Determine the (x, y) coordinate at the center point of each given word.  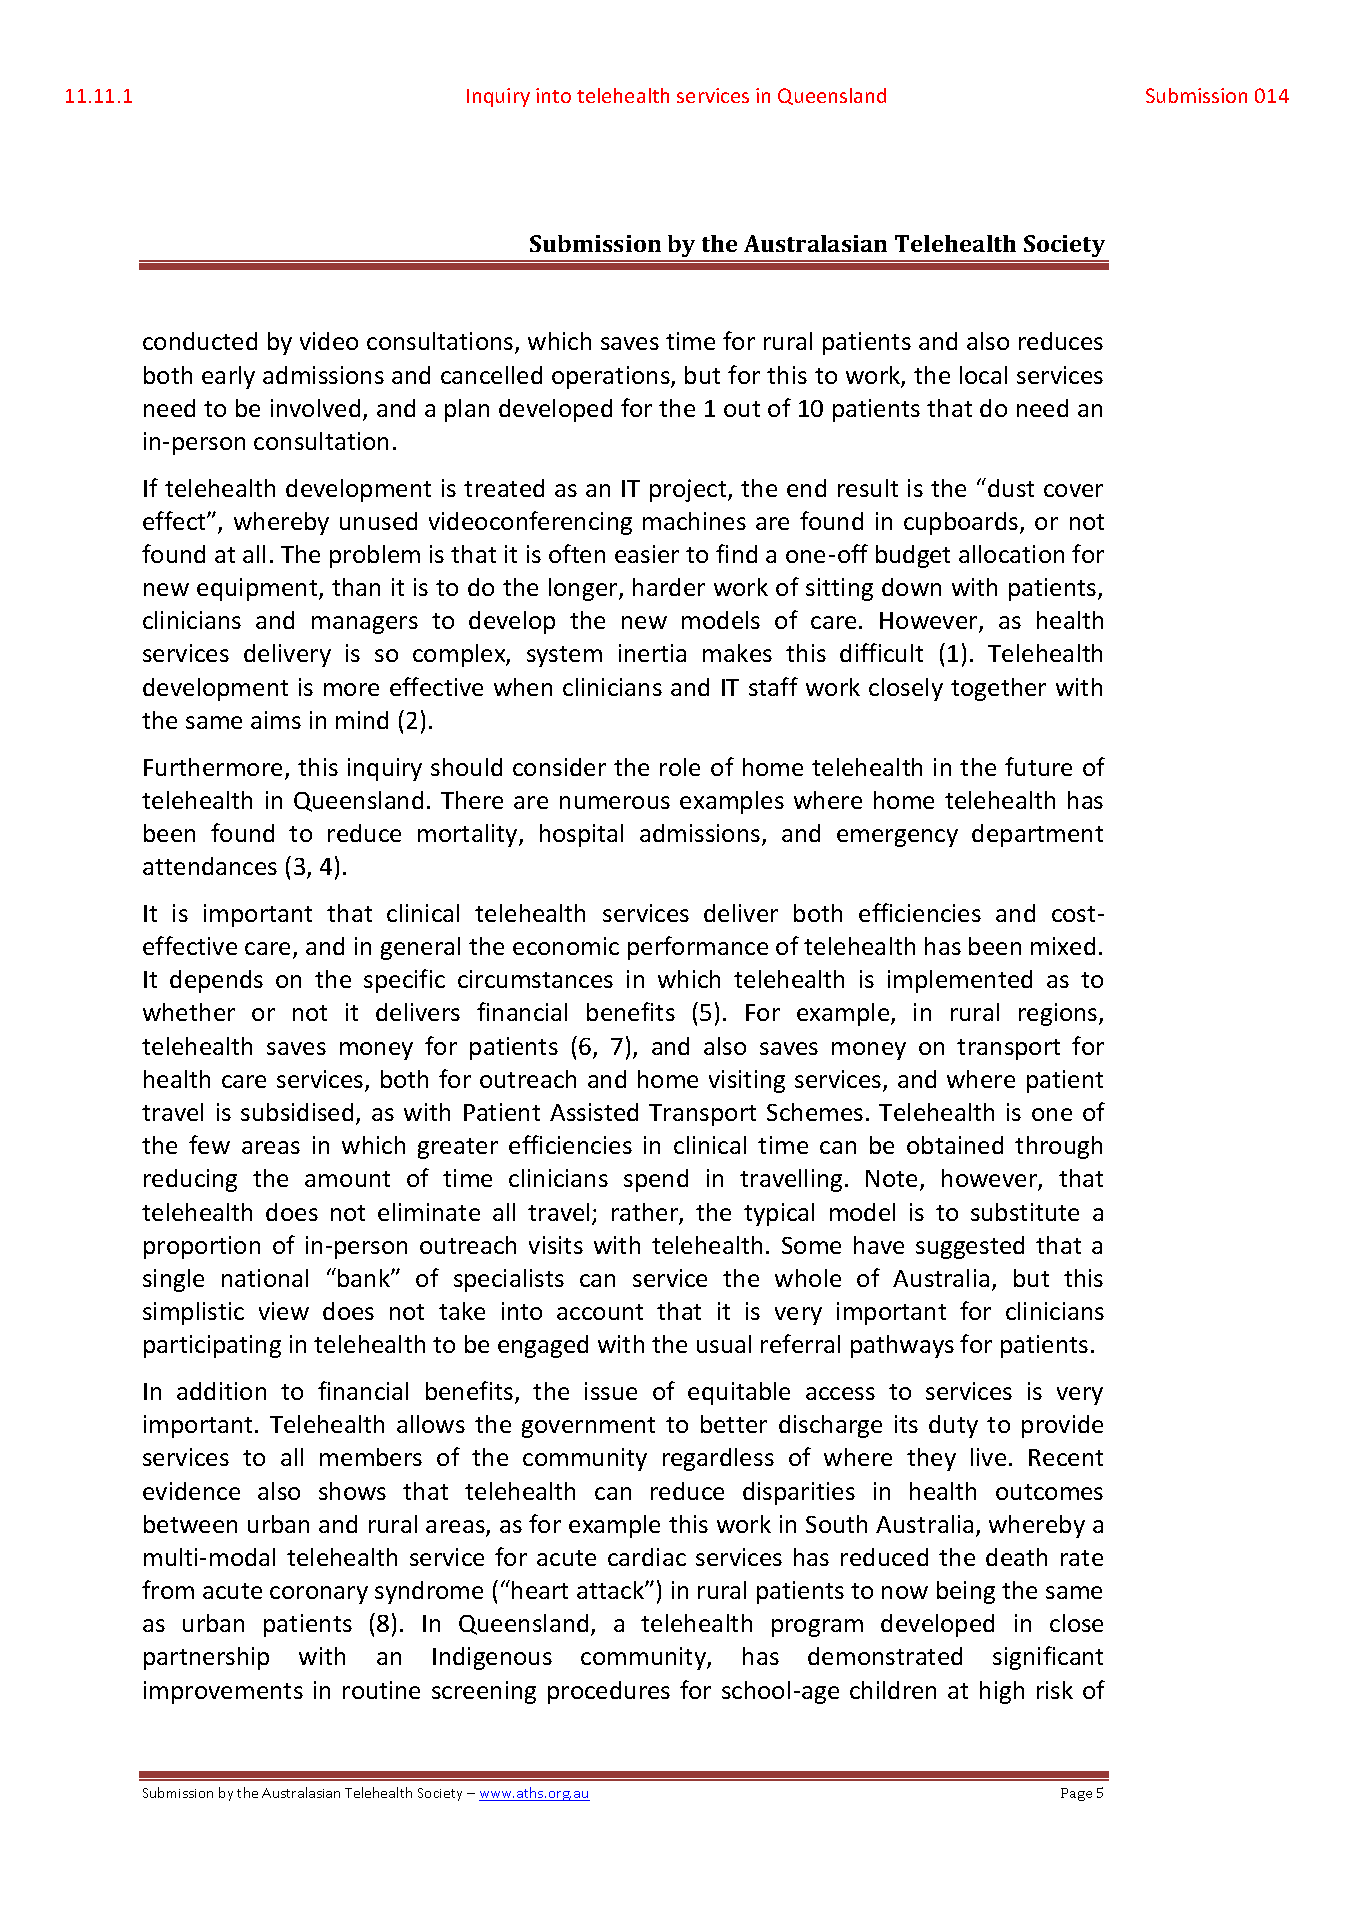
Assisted (594, 1112)
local (983, 375)
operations (612, 377)
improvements (223, 1692)
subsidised (297, 1112)
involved (315, 408)
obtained (955, 1145)
